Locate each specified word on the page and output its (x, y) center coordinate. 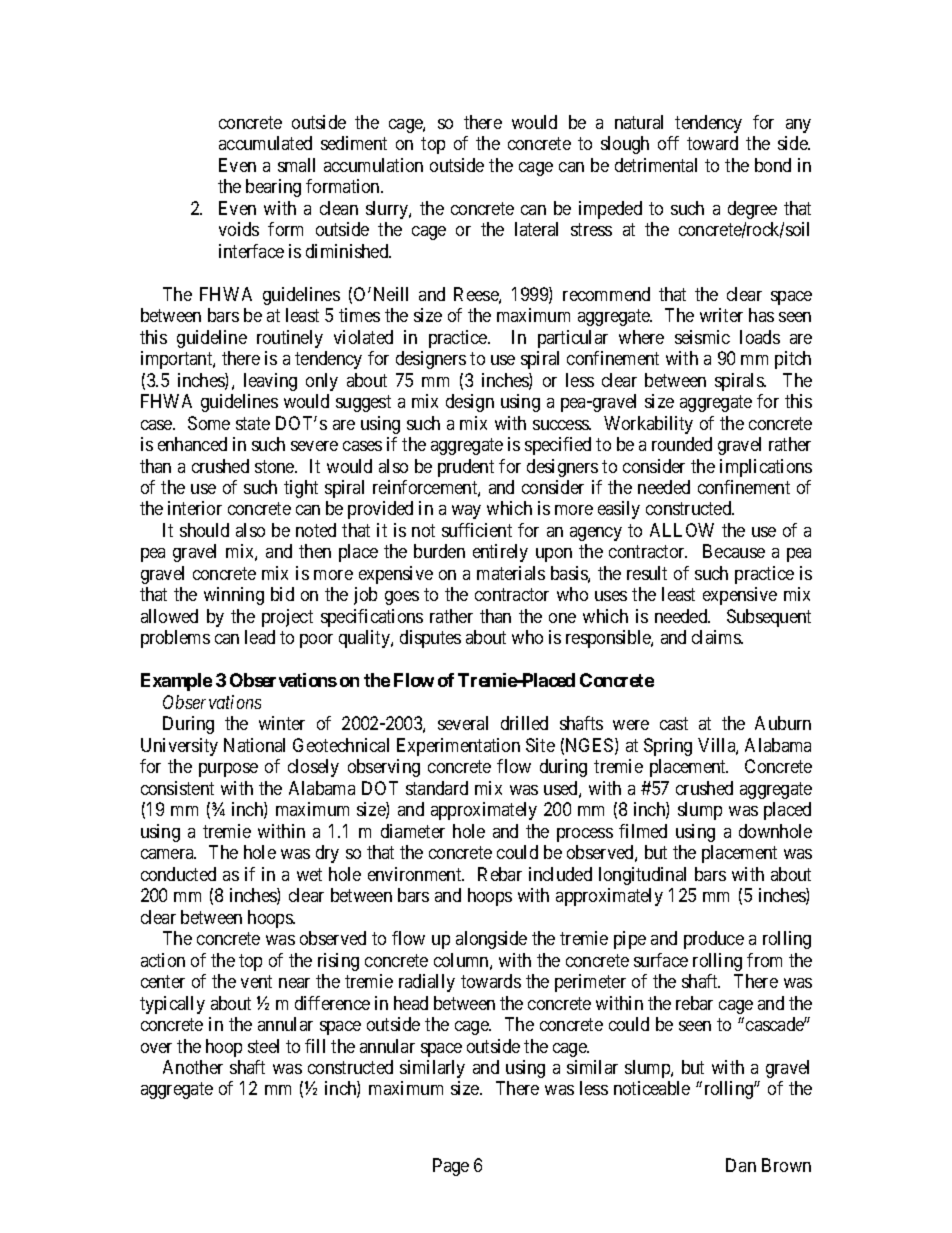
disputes (430, 639)
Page (451, 1167)
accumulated (265, 143)
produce (714, 940)
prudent (466, 468)
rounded (682, 444)
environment (416, 874)
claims (717, 637)
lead (260, 637)
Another (193, 1067)
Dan (741, 1165)
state (253, 423)
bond (773, 165)
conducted (178, 874)
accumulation (373, 165)
